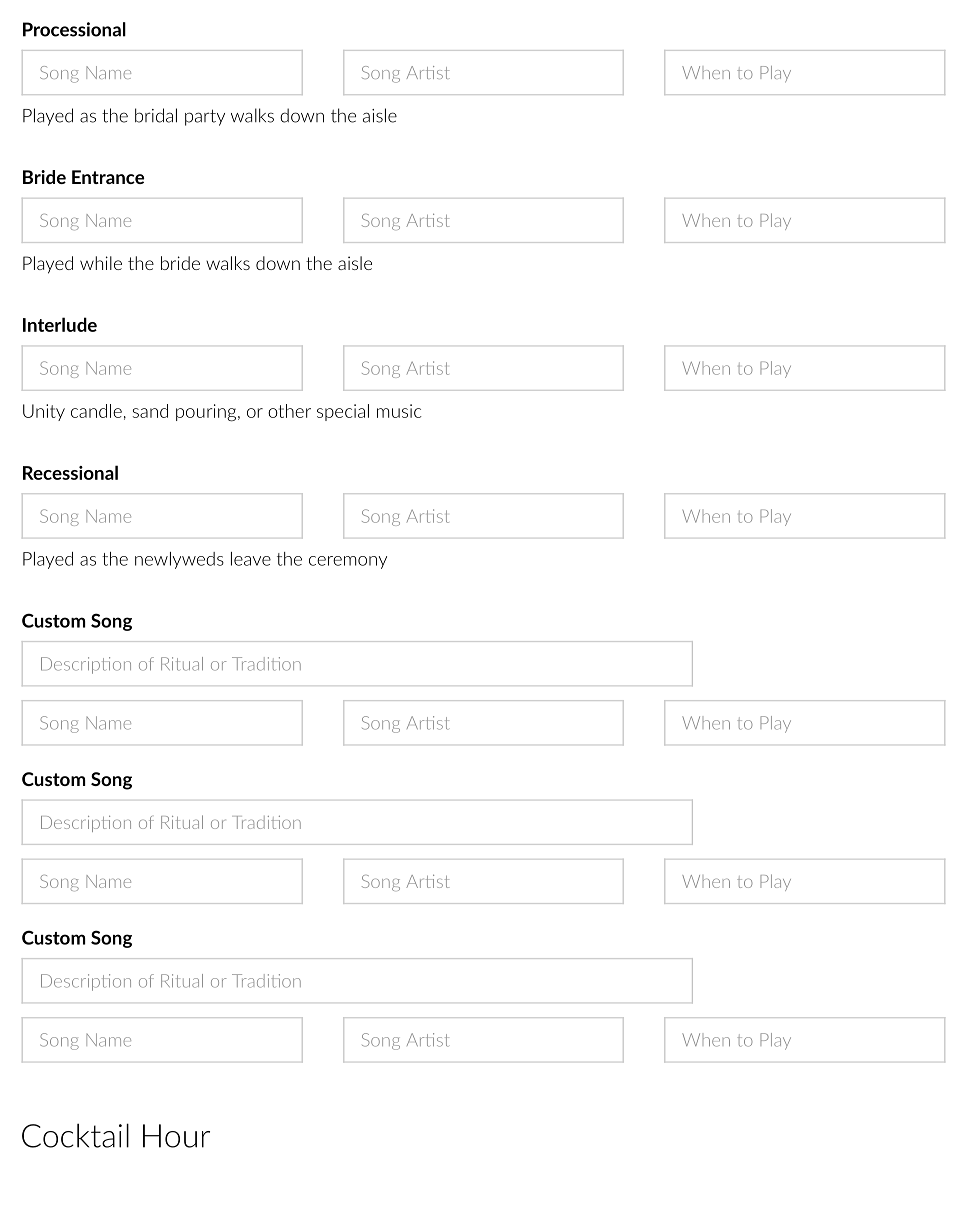  I want to click on Hour, so click(176, 1136).
